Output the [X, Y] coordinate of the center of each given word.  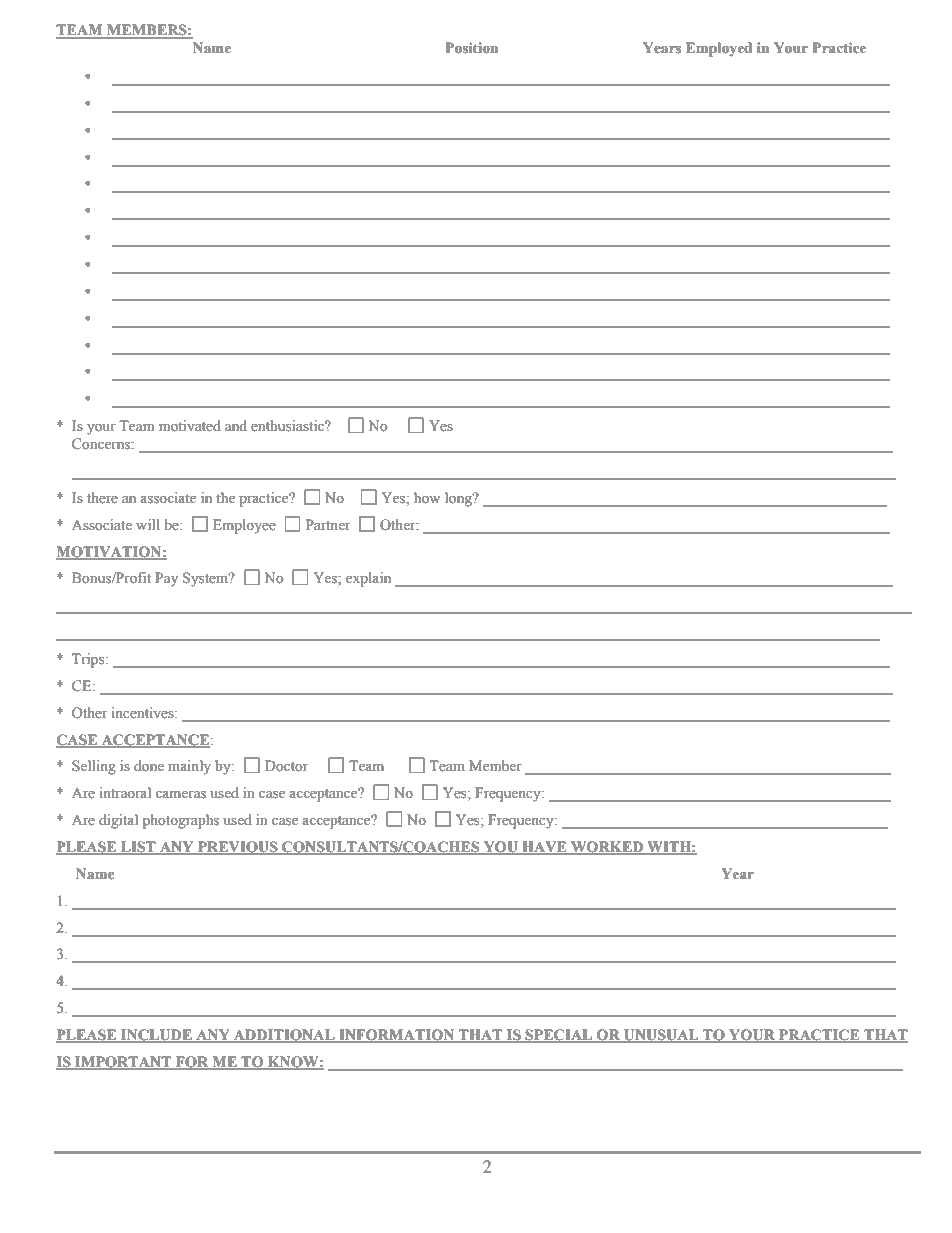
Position [472, 48]
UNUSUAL [661, 1036]
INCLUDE [156, 1036]
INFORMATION [397, 1036]
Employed [719, 49]
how [427, 498]
